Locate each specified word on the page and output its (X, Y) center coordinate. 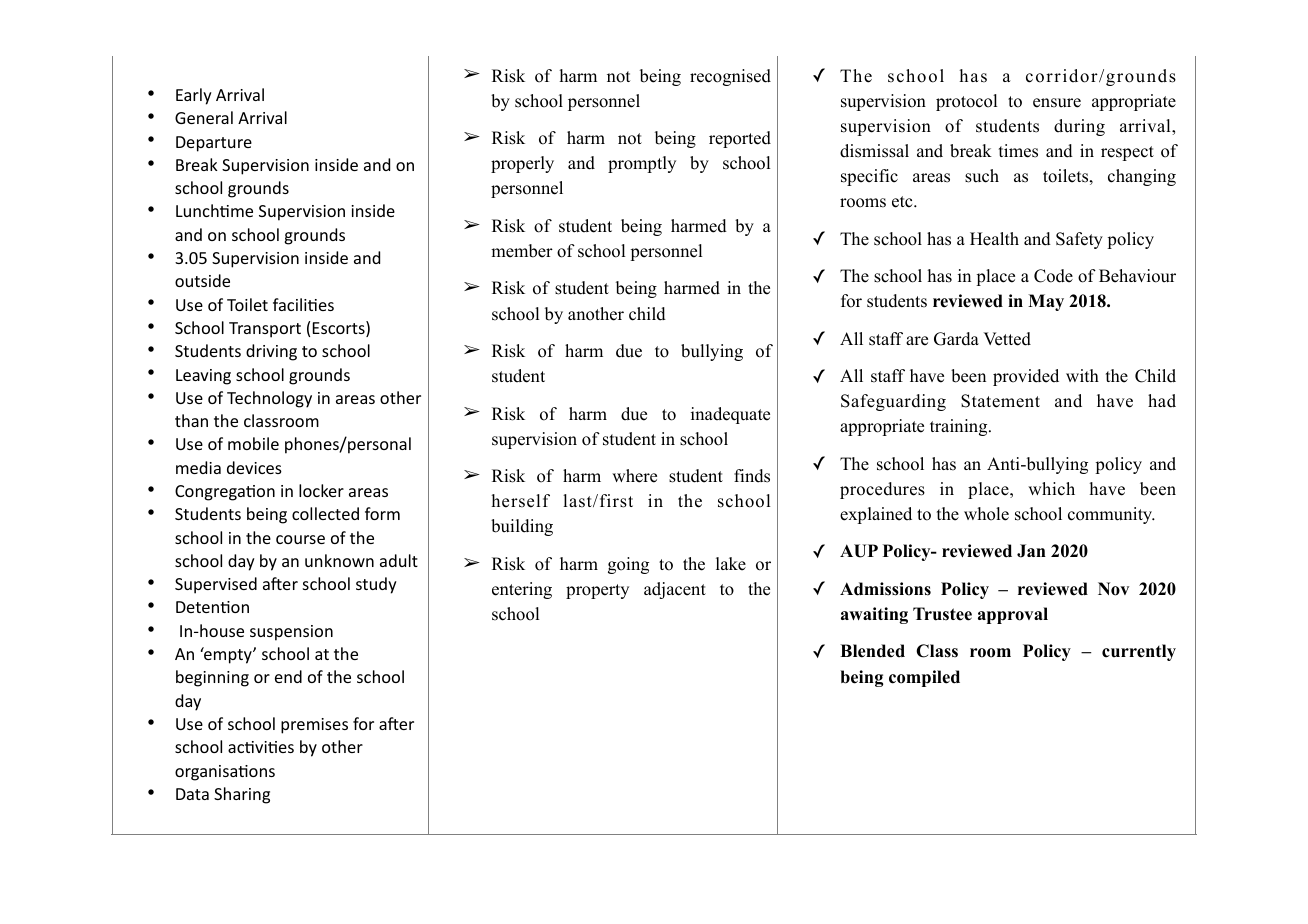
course (300, 539)
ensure (1057, 103)
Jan (1031, 551)
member (522, 251)
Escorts (340, 329)
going (628, 565)
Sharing (242, 795)
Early (194, 96)
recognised (730, 77)
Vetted (1007, 339)
